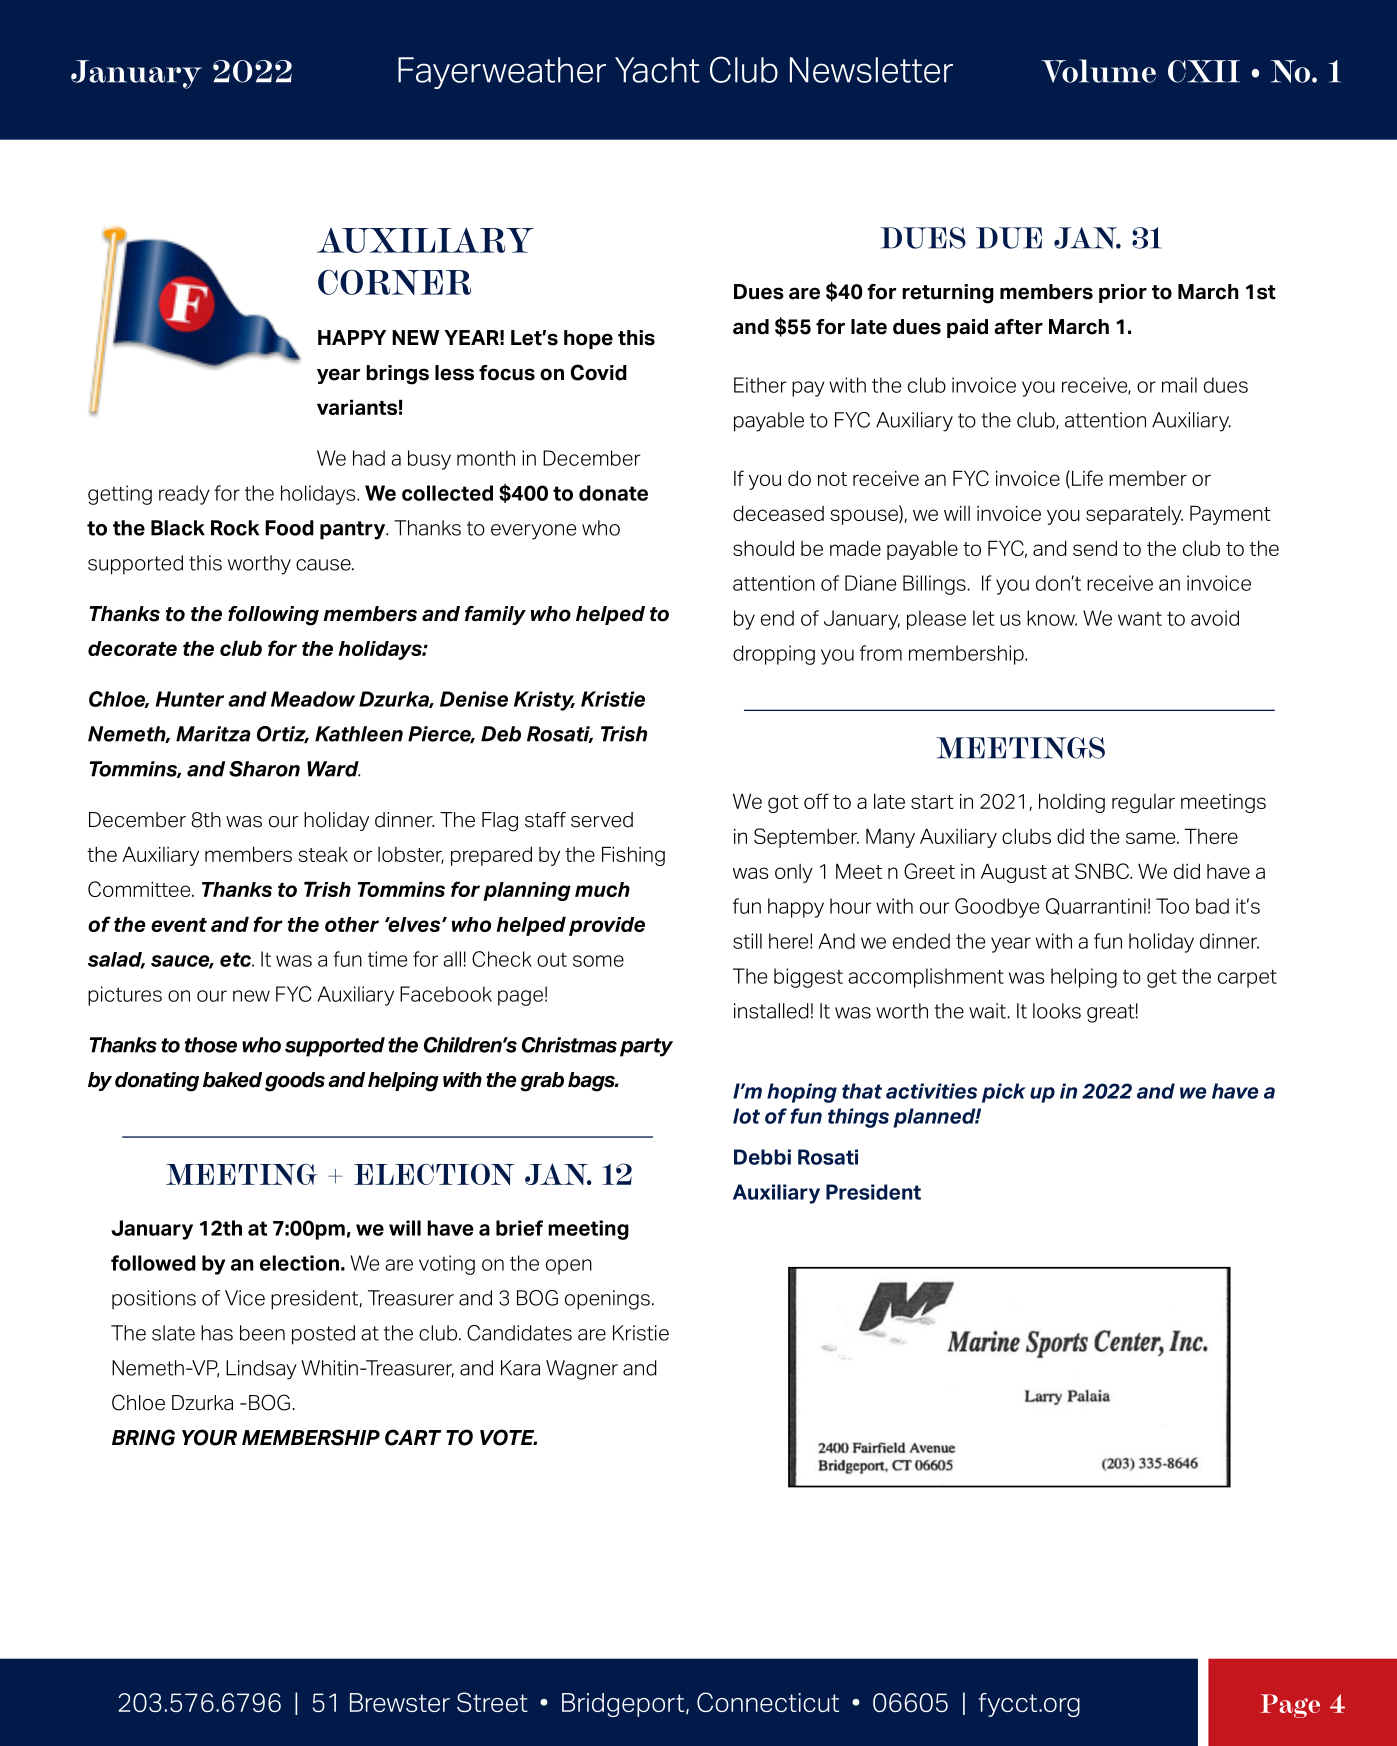 Image resolution: width=1397 pixels, height=1746 pixels. I want to click on Yacht, so click(657, 70).
